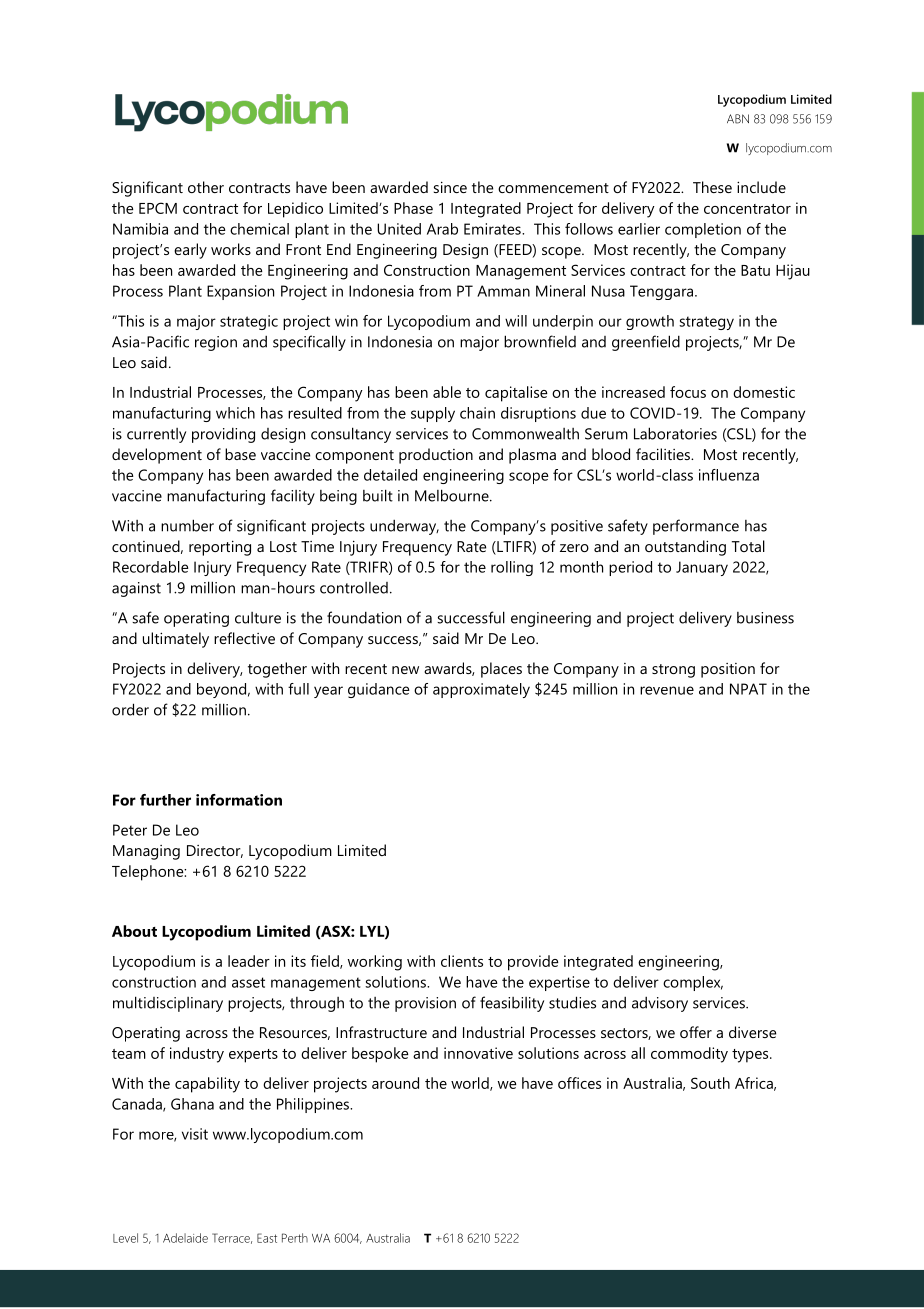  What do you see at coordinates (249, 961) in the page?
I see `leader` at bounding box center [249, 961].
